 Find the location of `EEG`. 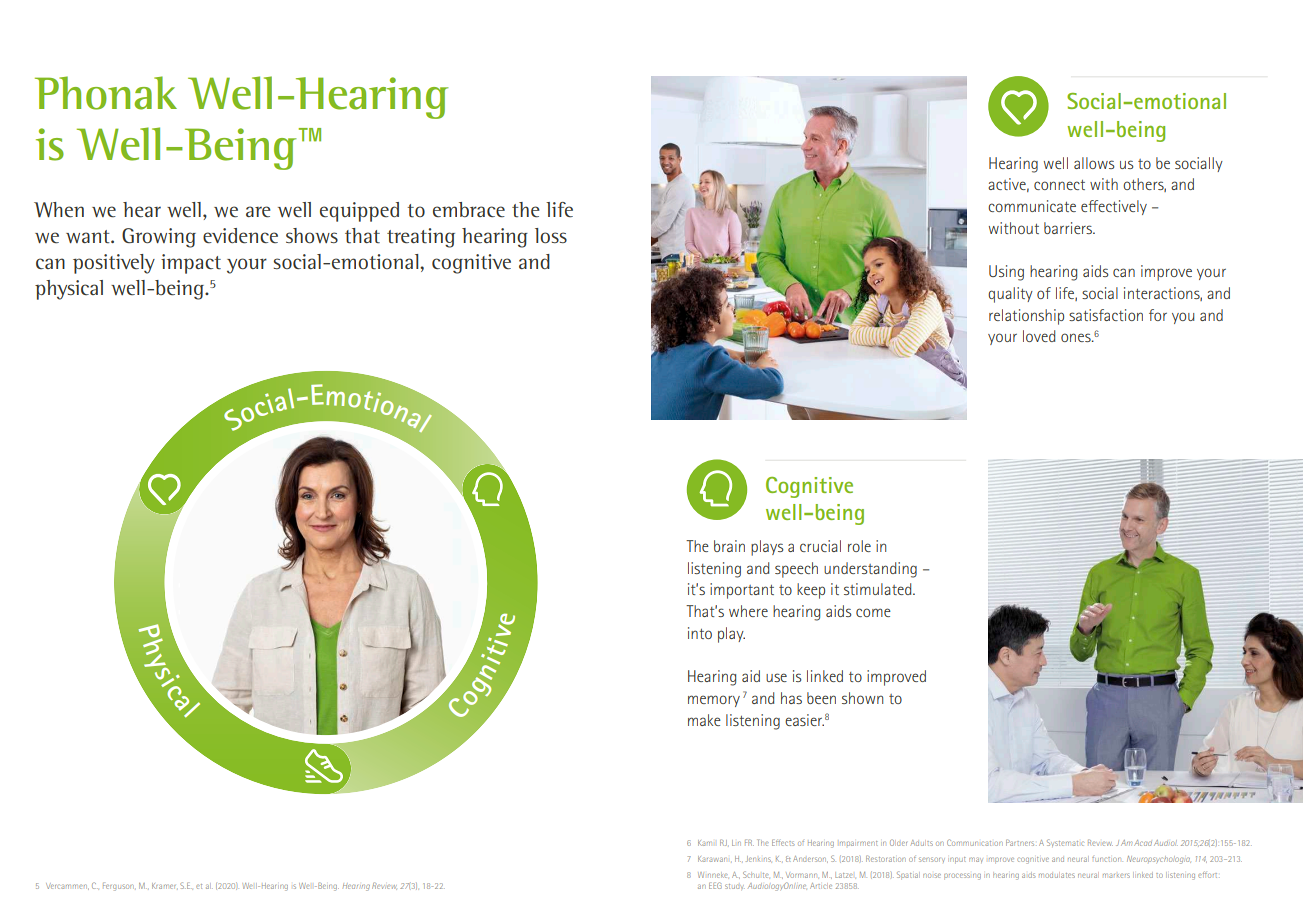

EEG is located at coordinates (715, 885).
